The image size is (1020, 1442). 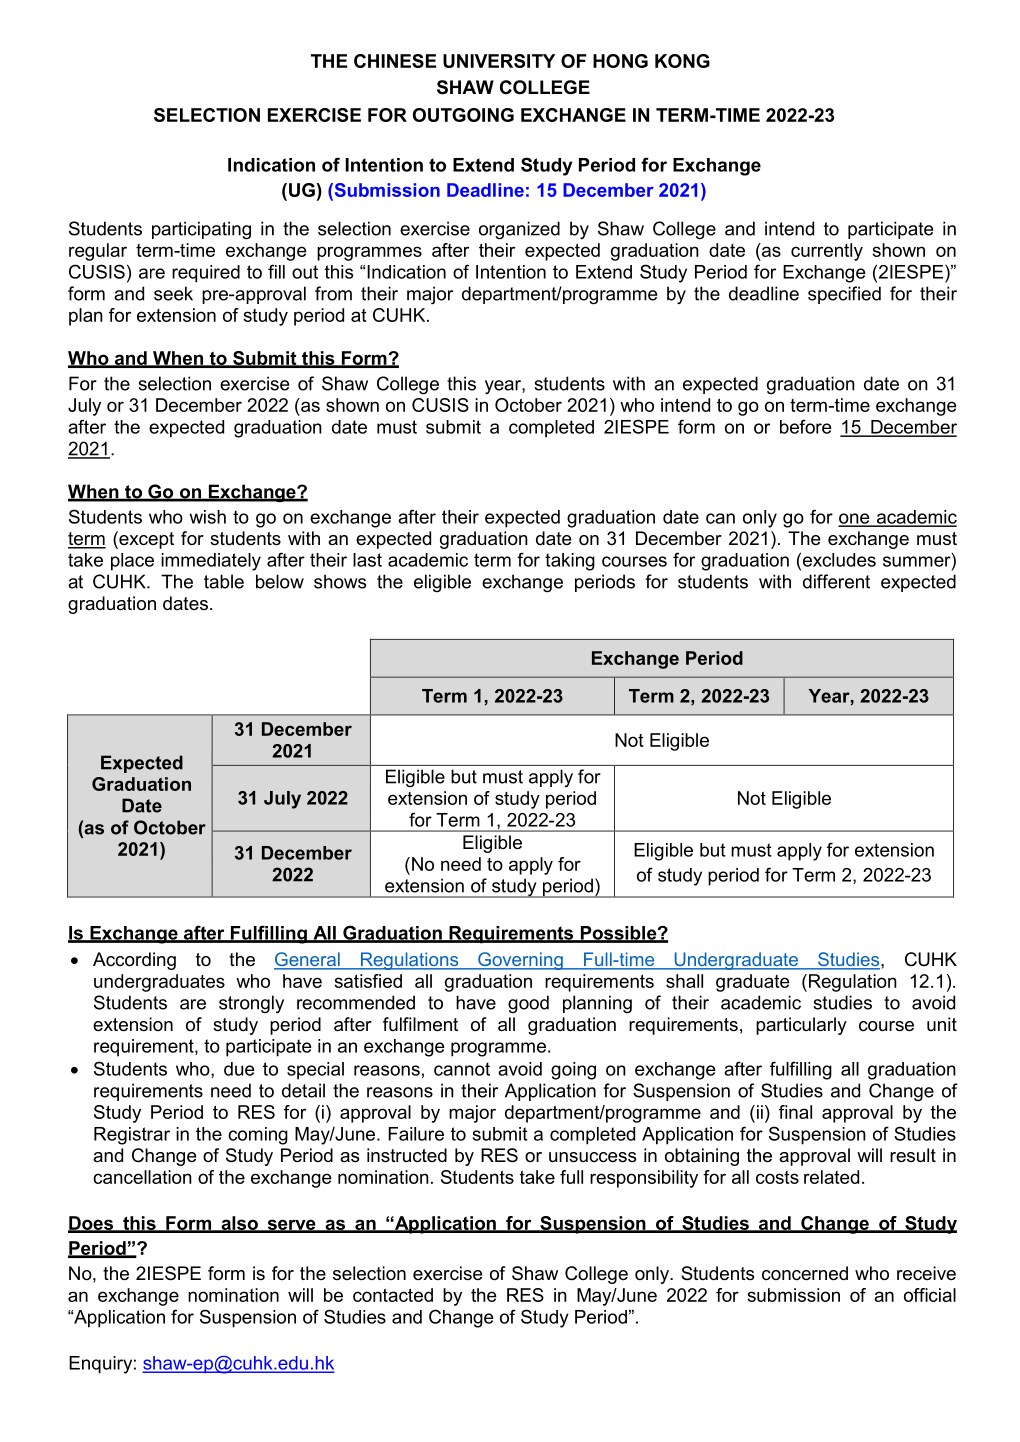 What do you see at coordinates (836, 581) in the screenshot?
I see `different` at bounding box center [836, 581].
